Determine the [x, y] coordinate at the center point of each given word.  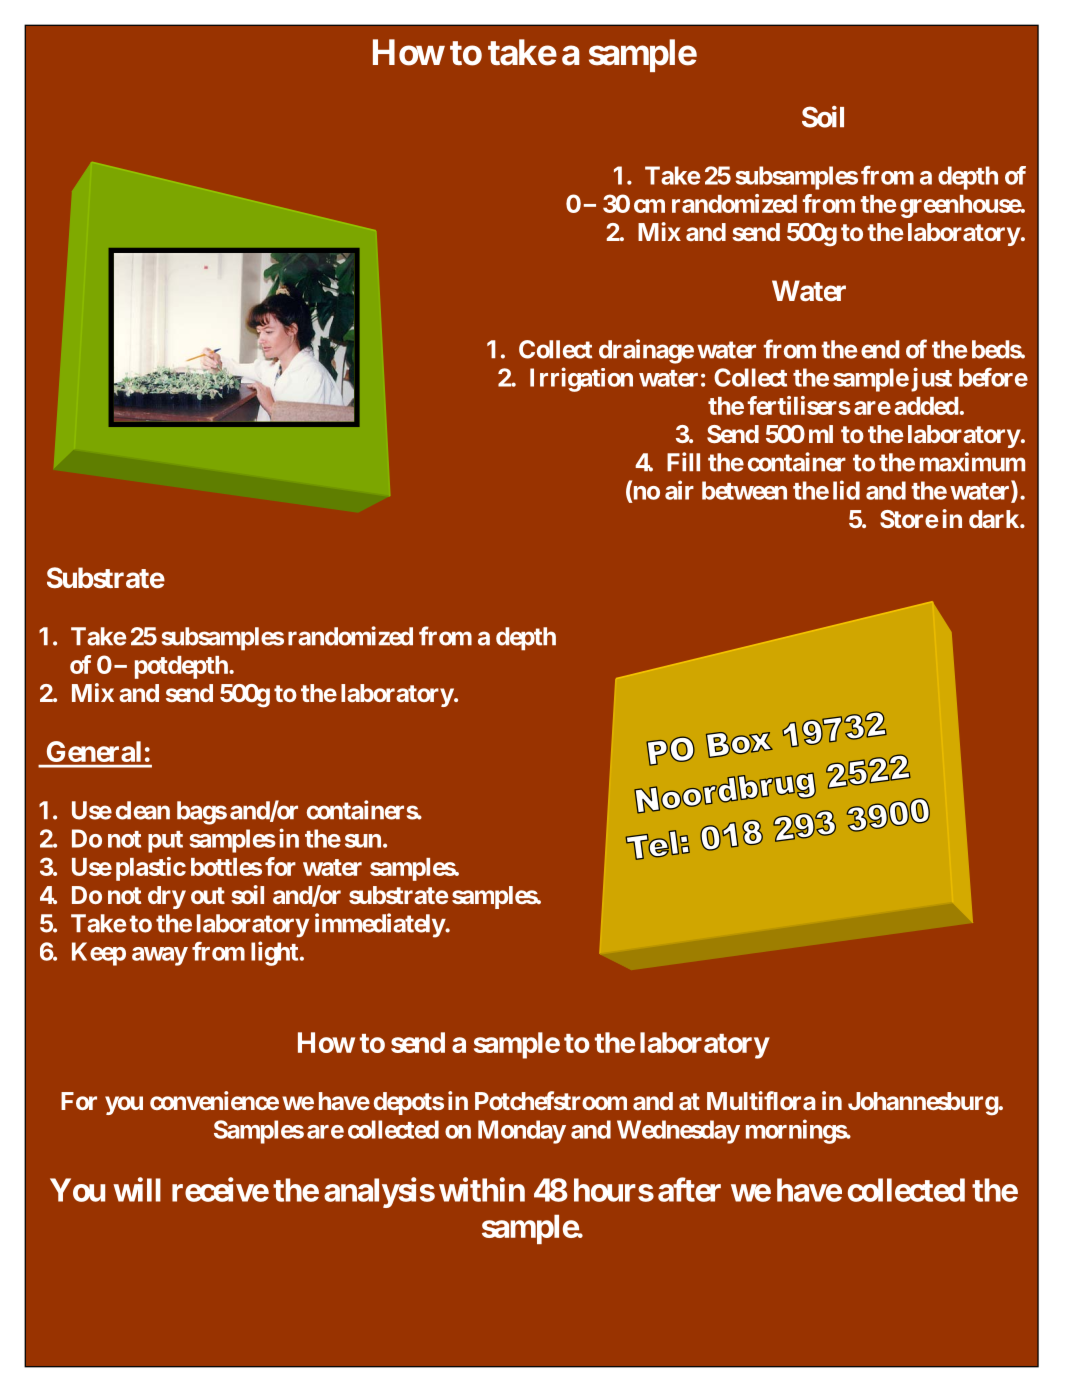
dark [995, 519]
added [926, 406]
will [137, 1189]
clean [143, 810]
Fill [683, 461]
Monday [522, 1132]
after [689, 1189]
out [208, 895]
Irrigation [581, 379]
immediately [380, 925]
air [679, 490]
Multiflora [761, 1100]
